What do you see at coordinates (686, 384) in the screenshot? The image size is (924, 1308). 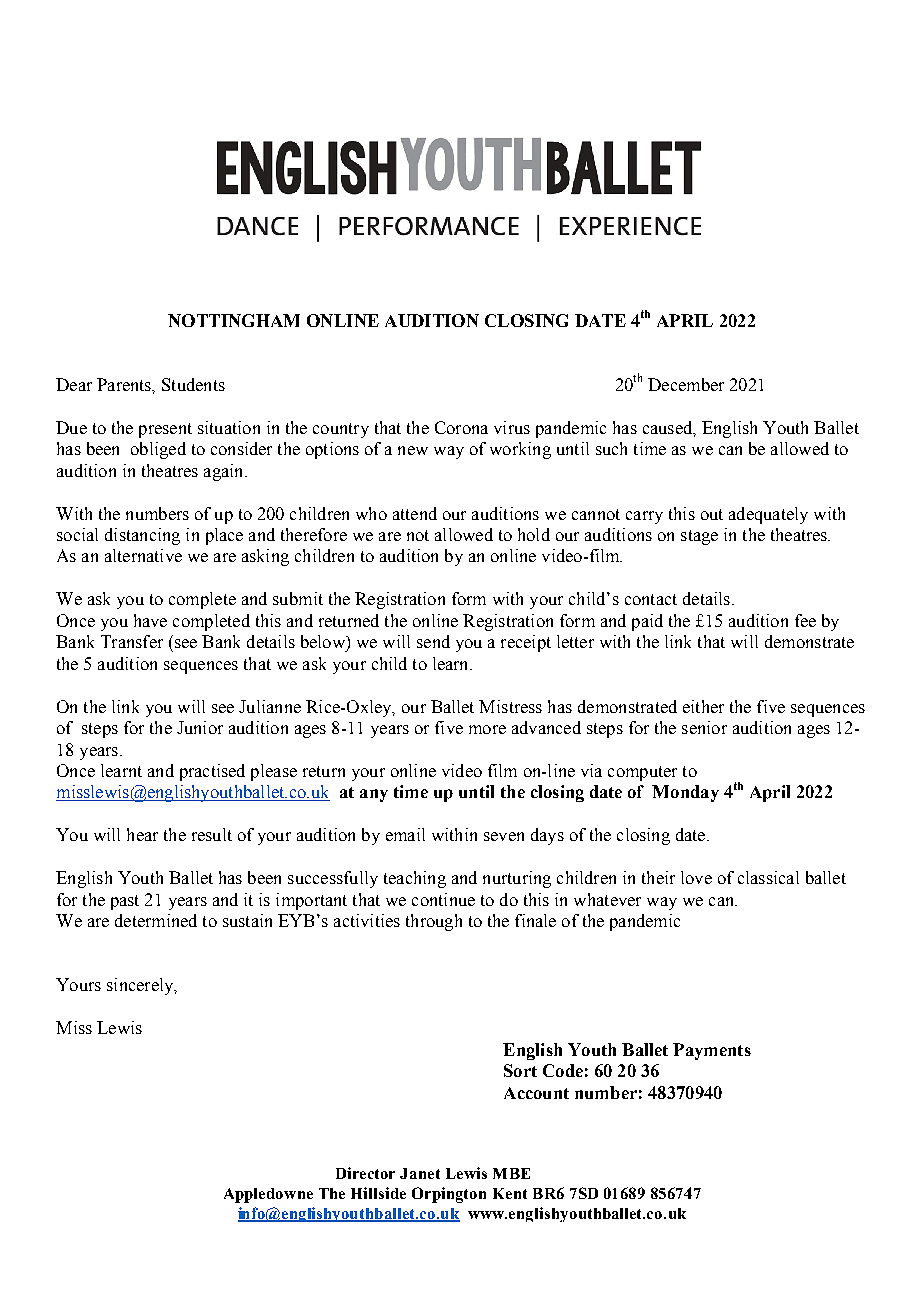 I see `December` at bounding box center [686, 384].
